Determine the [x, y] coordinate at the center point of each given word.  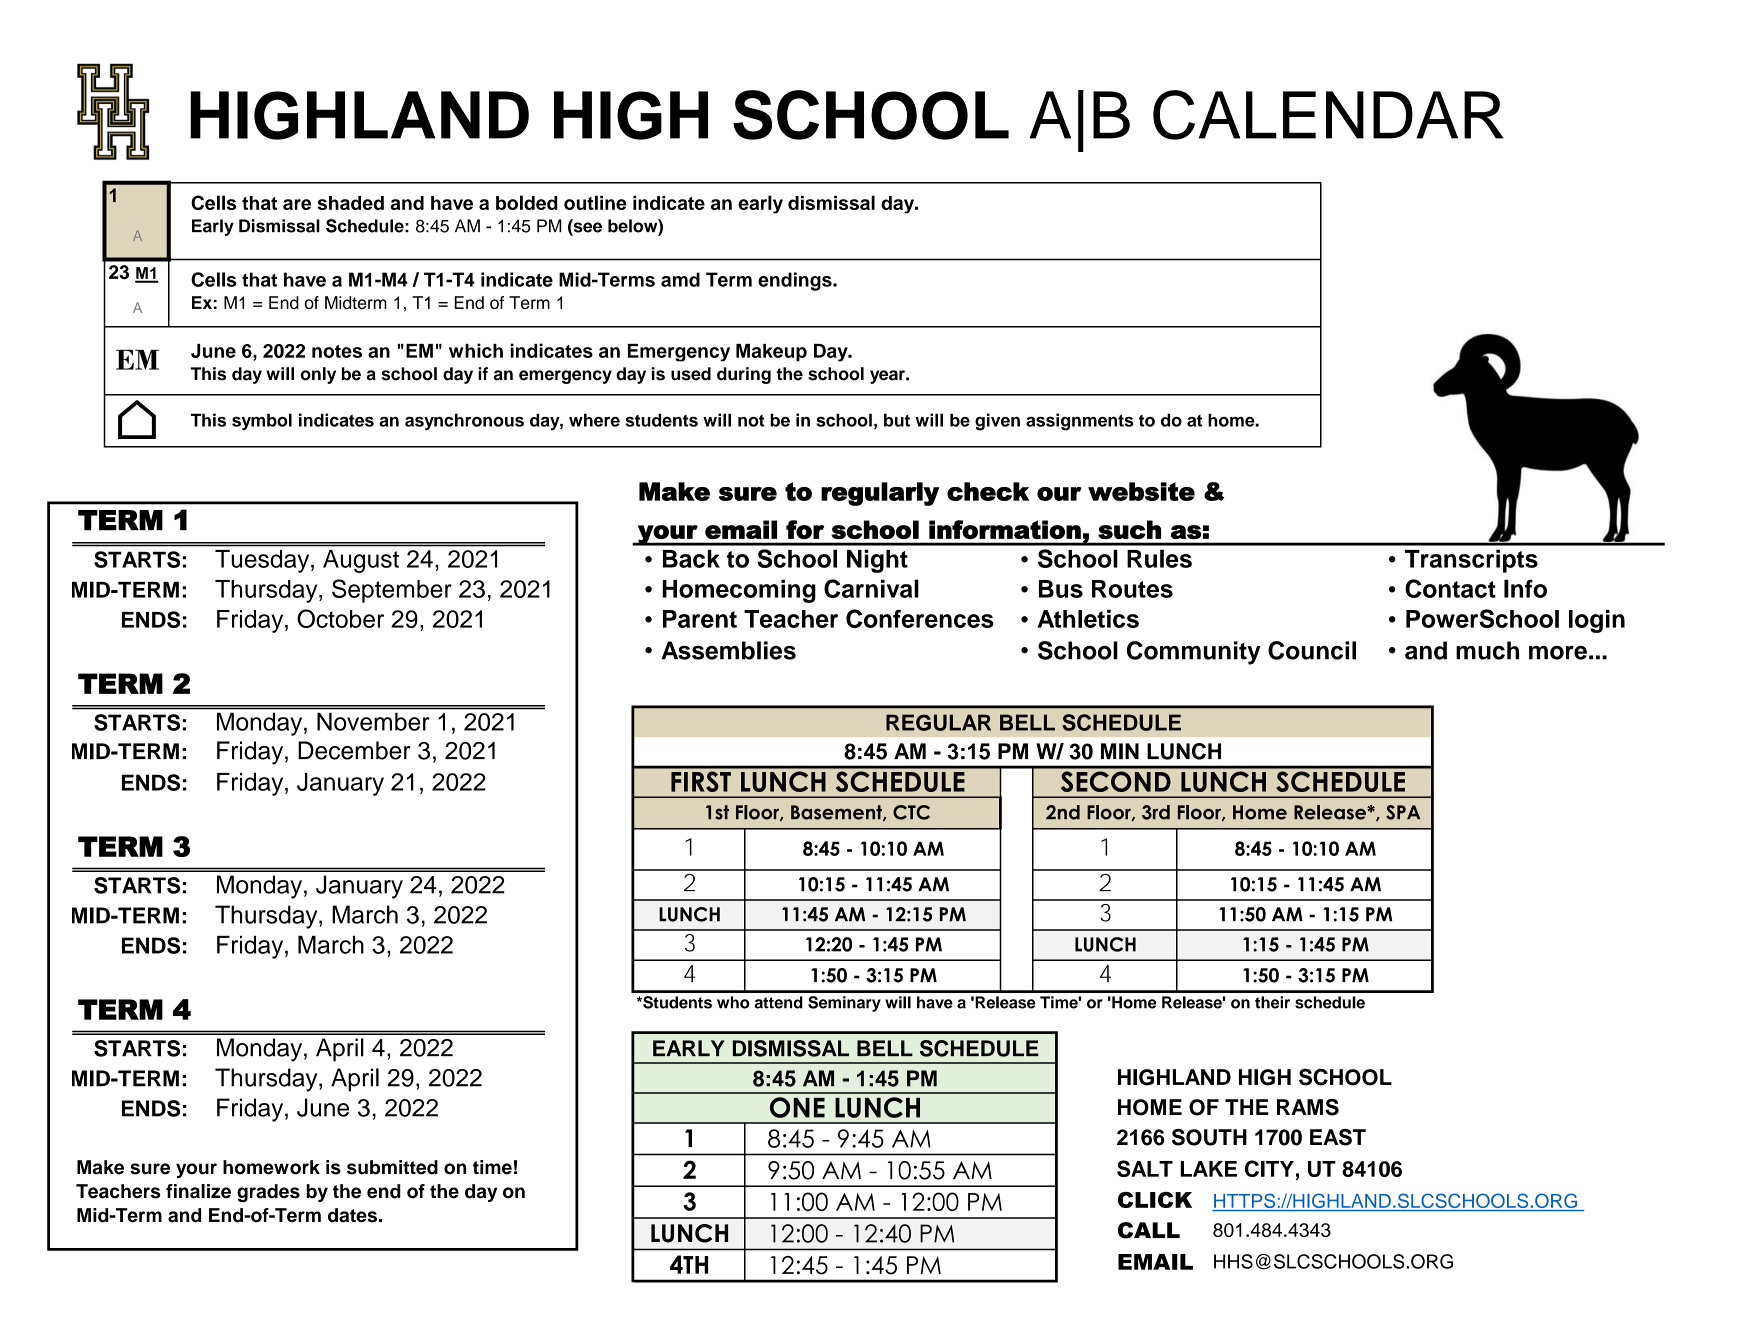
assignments [1080, 422]
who [733, 1002]
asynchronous [464, 421]
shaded [350, 203]
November [373, 722]
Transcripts [1471, 561]
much [1487, 650]
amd [680, 279]
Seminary [844, 1004]
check [988, 491]
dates [352, 1215]
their [1272, 1002]
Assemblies [728, 650]
